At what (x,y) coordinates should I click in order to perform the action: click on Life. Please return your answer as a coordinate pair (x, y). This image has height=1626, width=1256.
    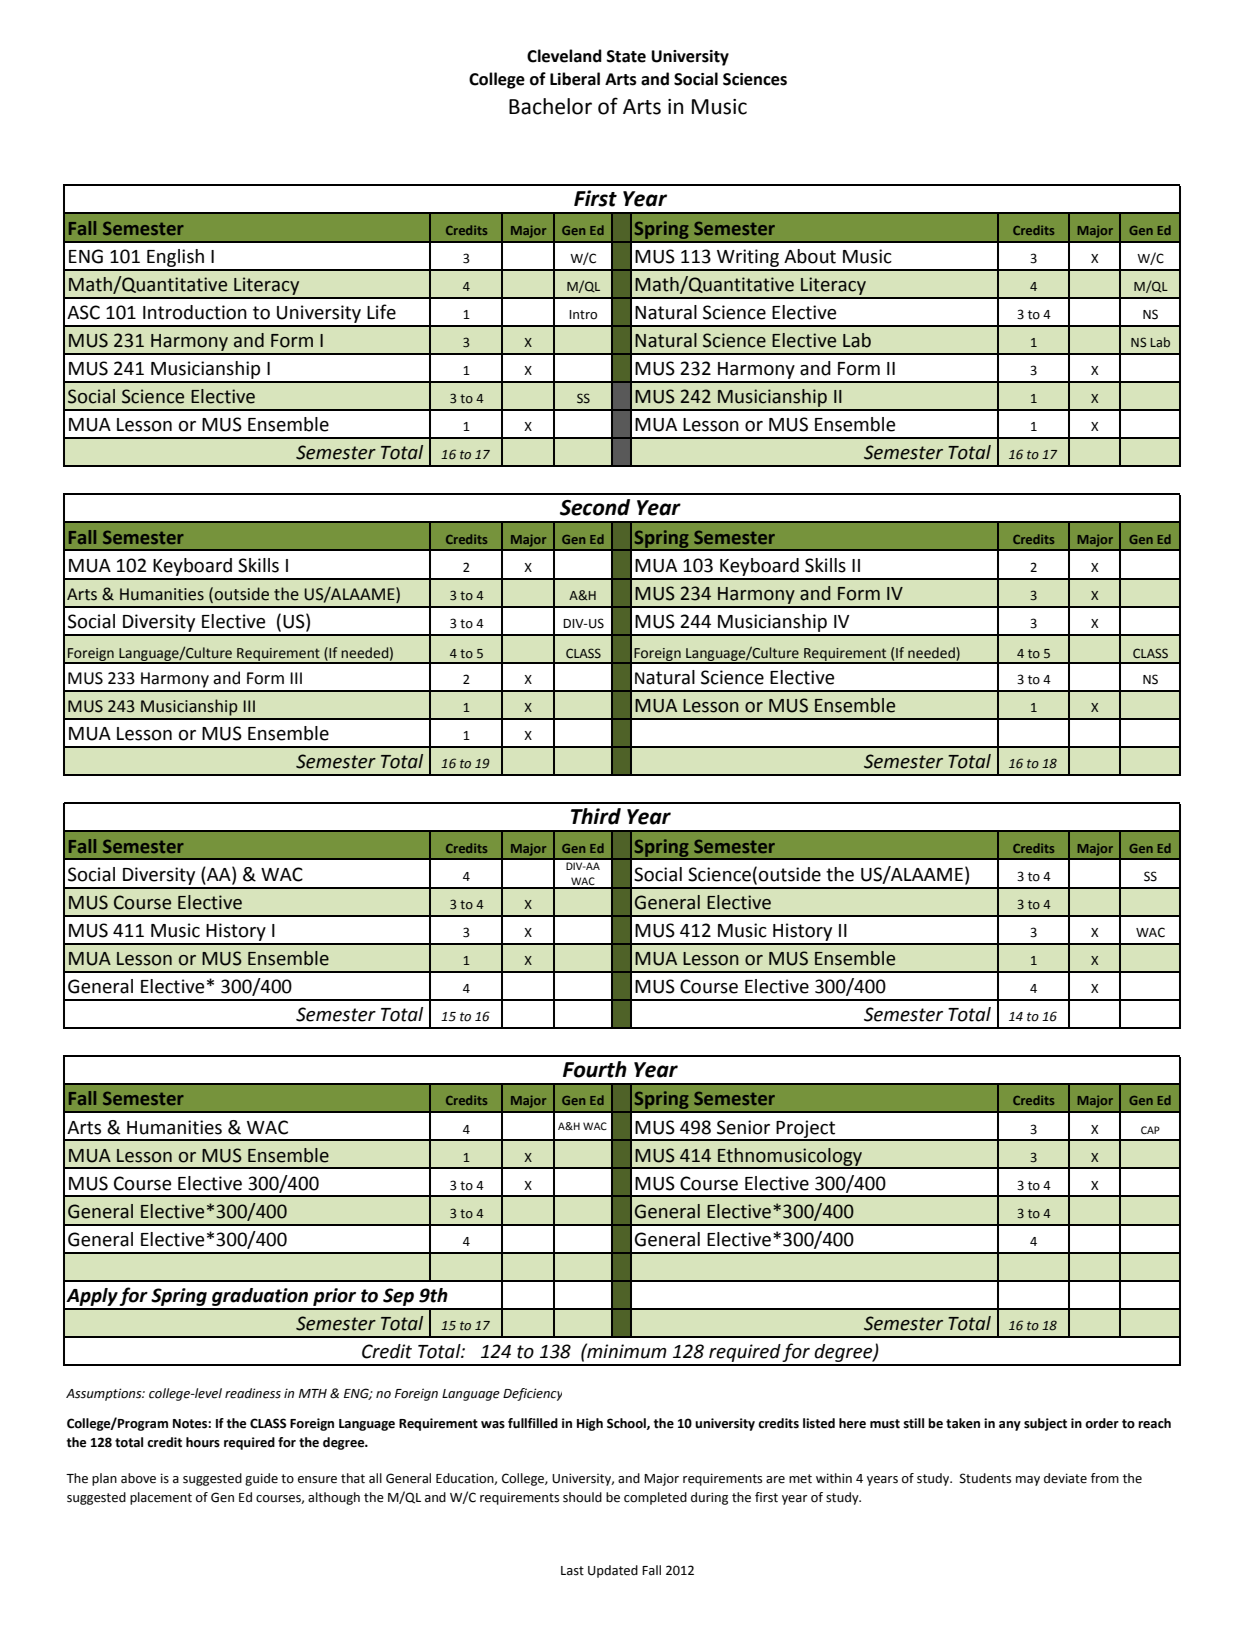
    Looking at the image, I should click on (381, 312).
